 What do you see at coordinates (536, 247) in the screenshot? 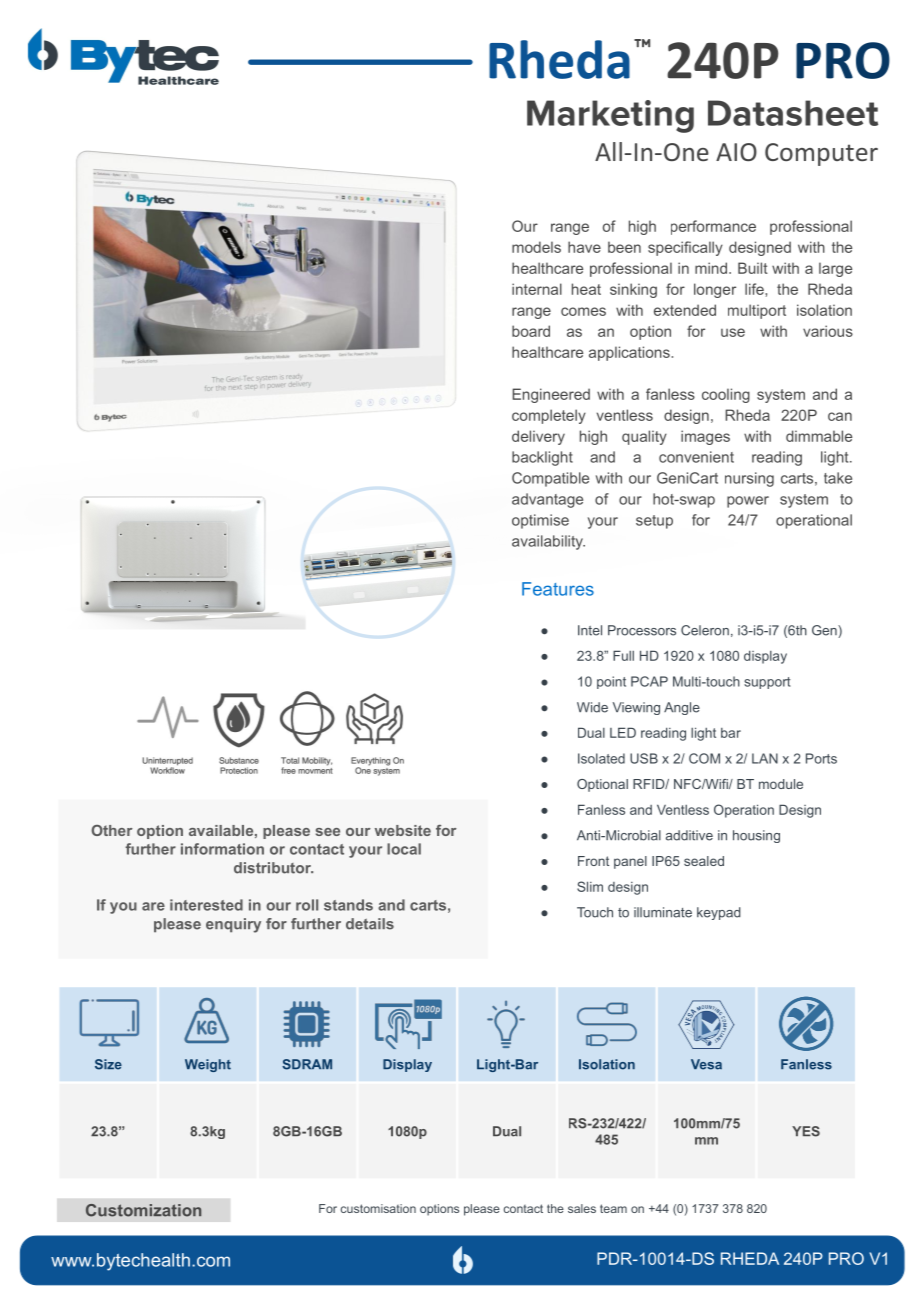
I see `models` at bounding box center [536, 247].
